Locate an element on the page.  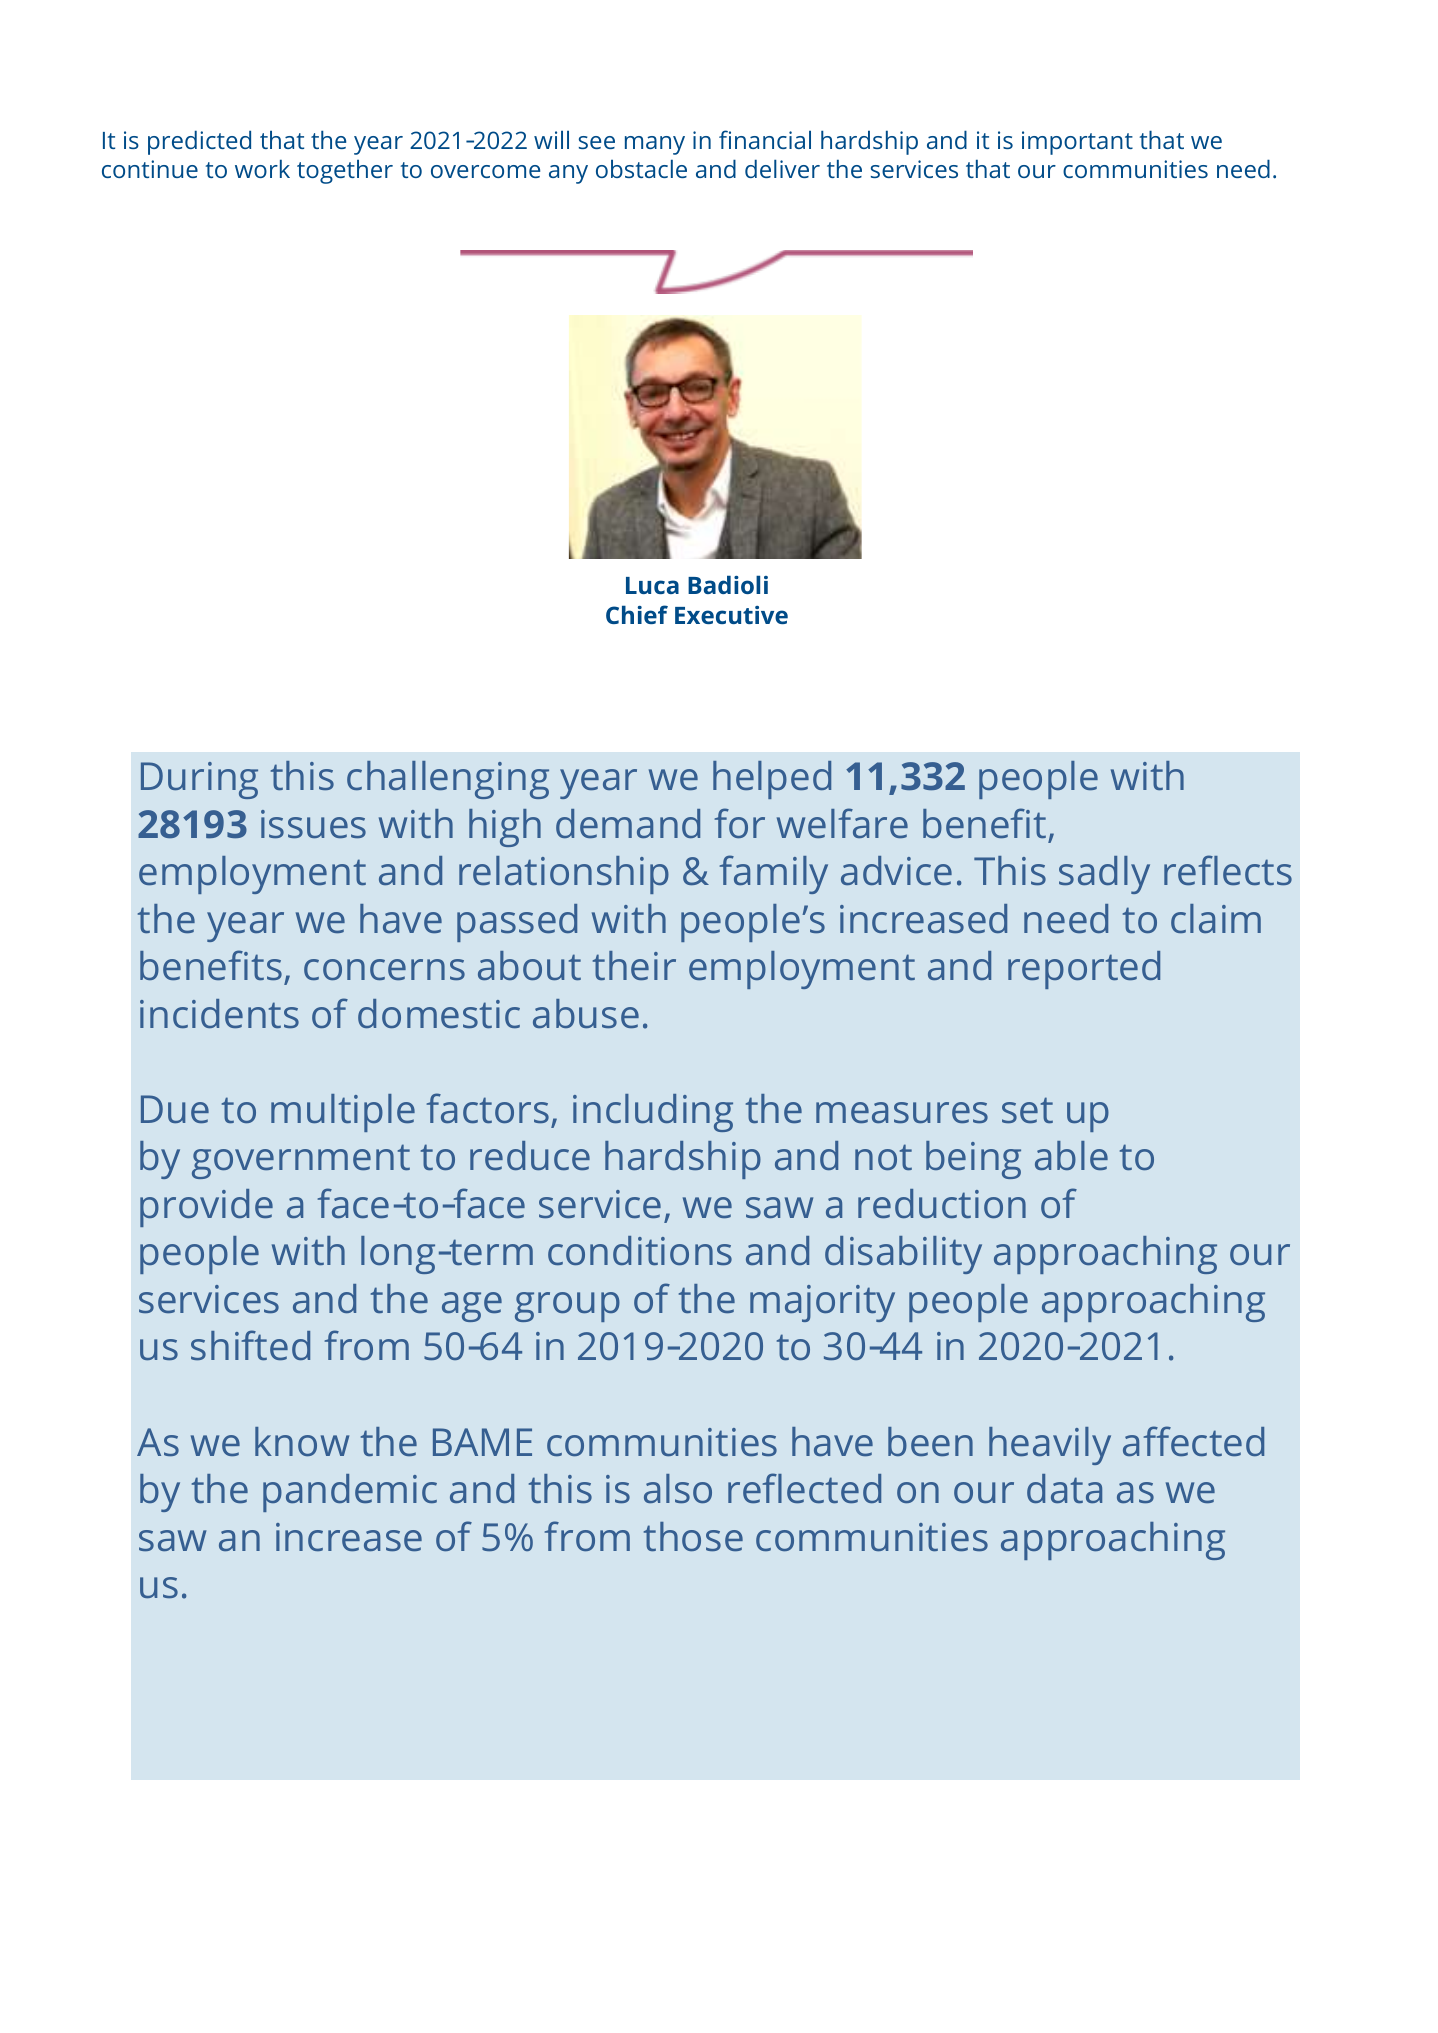
obstacle is located at coordinates (641, 168).
